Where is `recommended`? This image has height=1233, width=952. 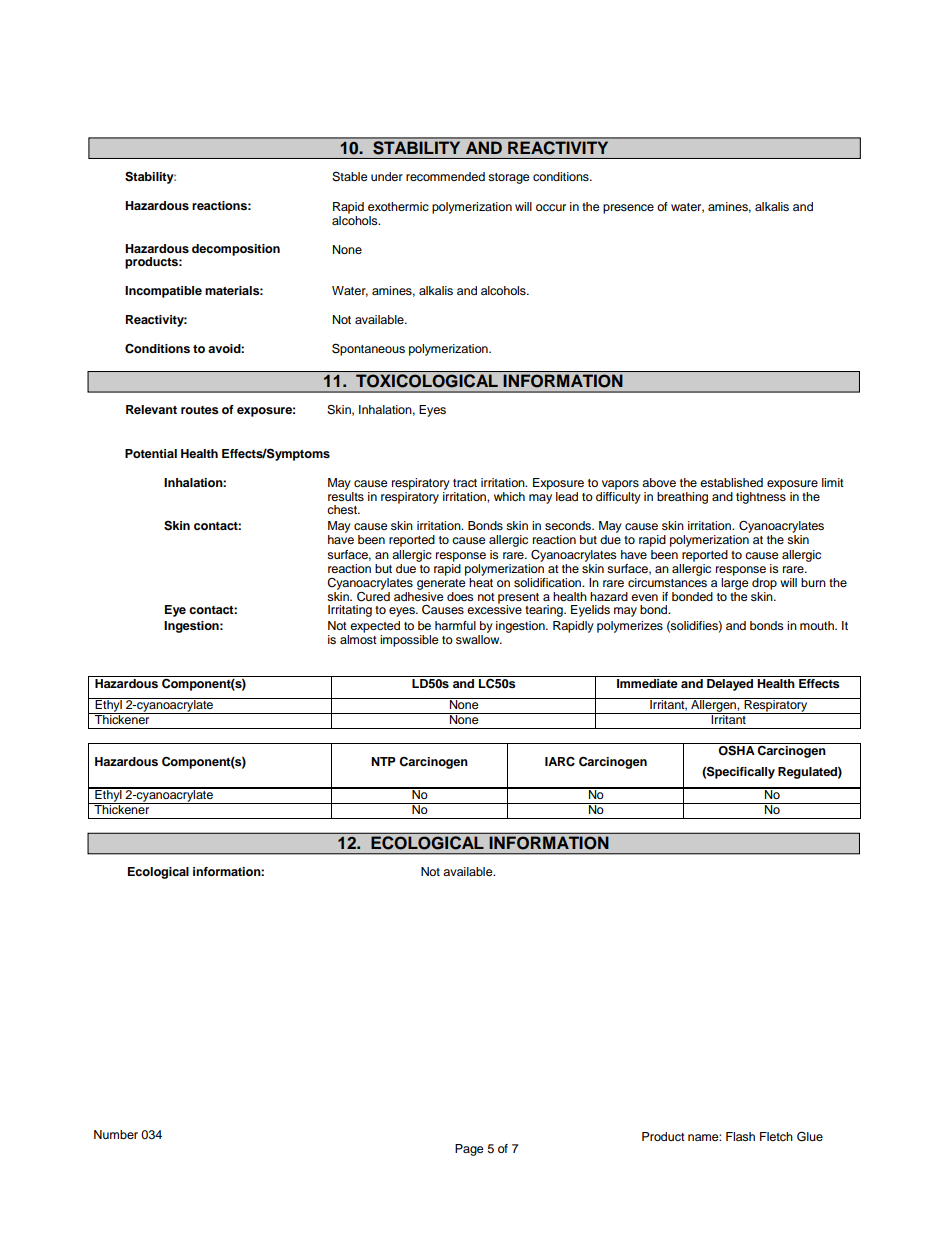 recommended is located at coordinates (445, 176).
